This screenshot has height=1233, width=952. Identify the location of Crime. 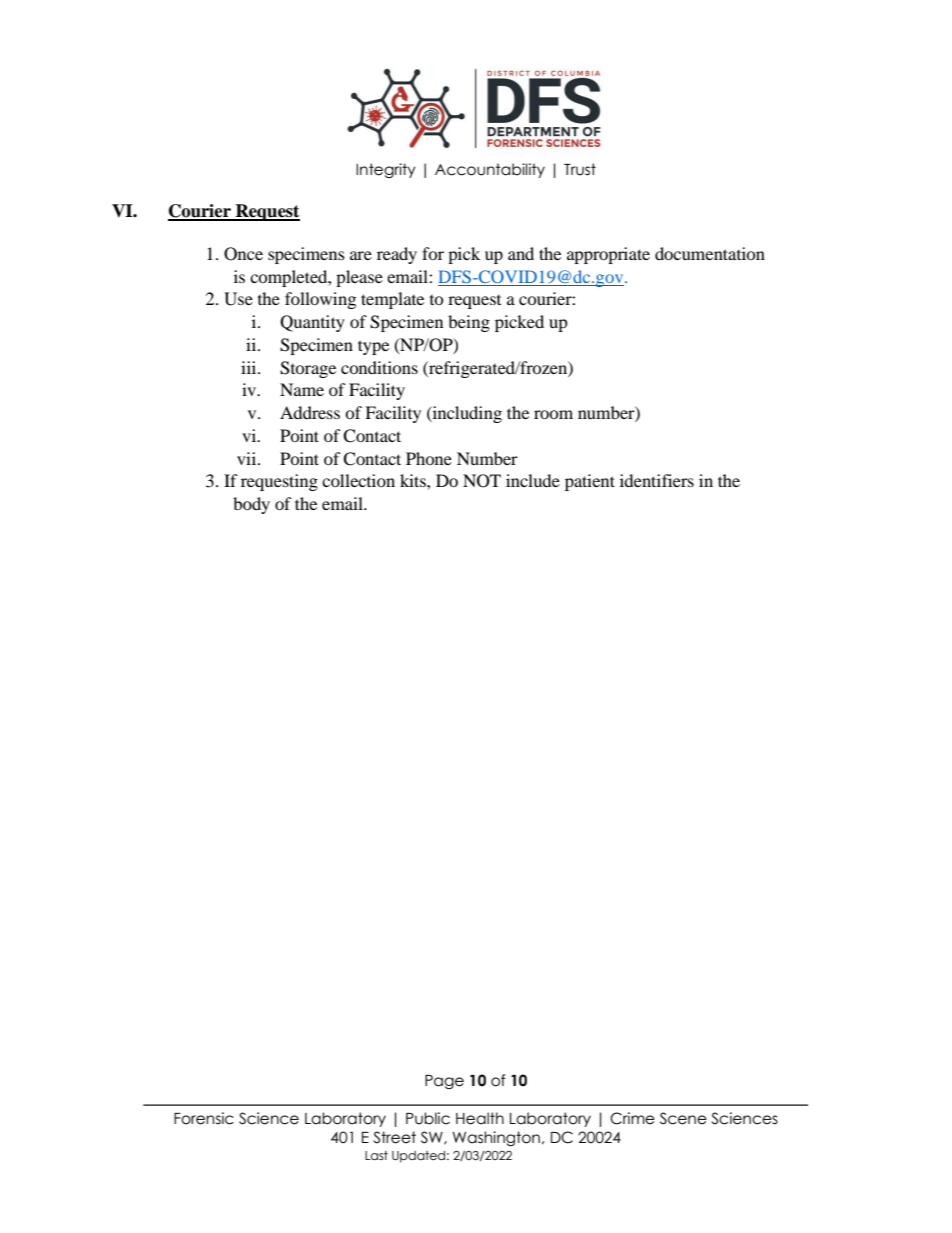
(632, 1118).
